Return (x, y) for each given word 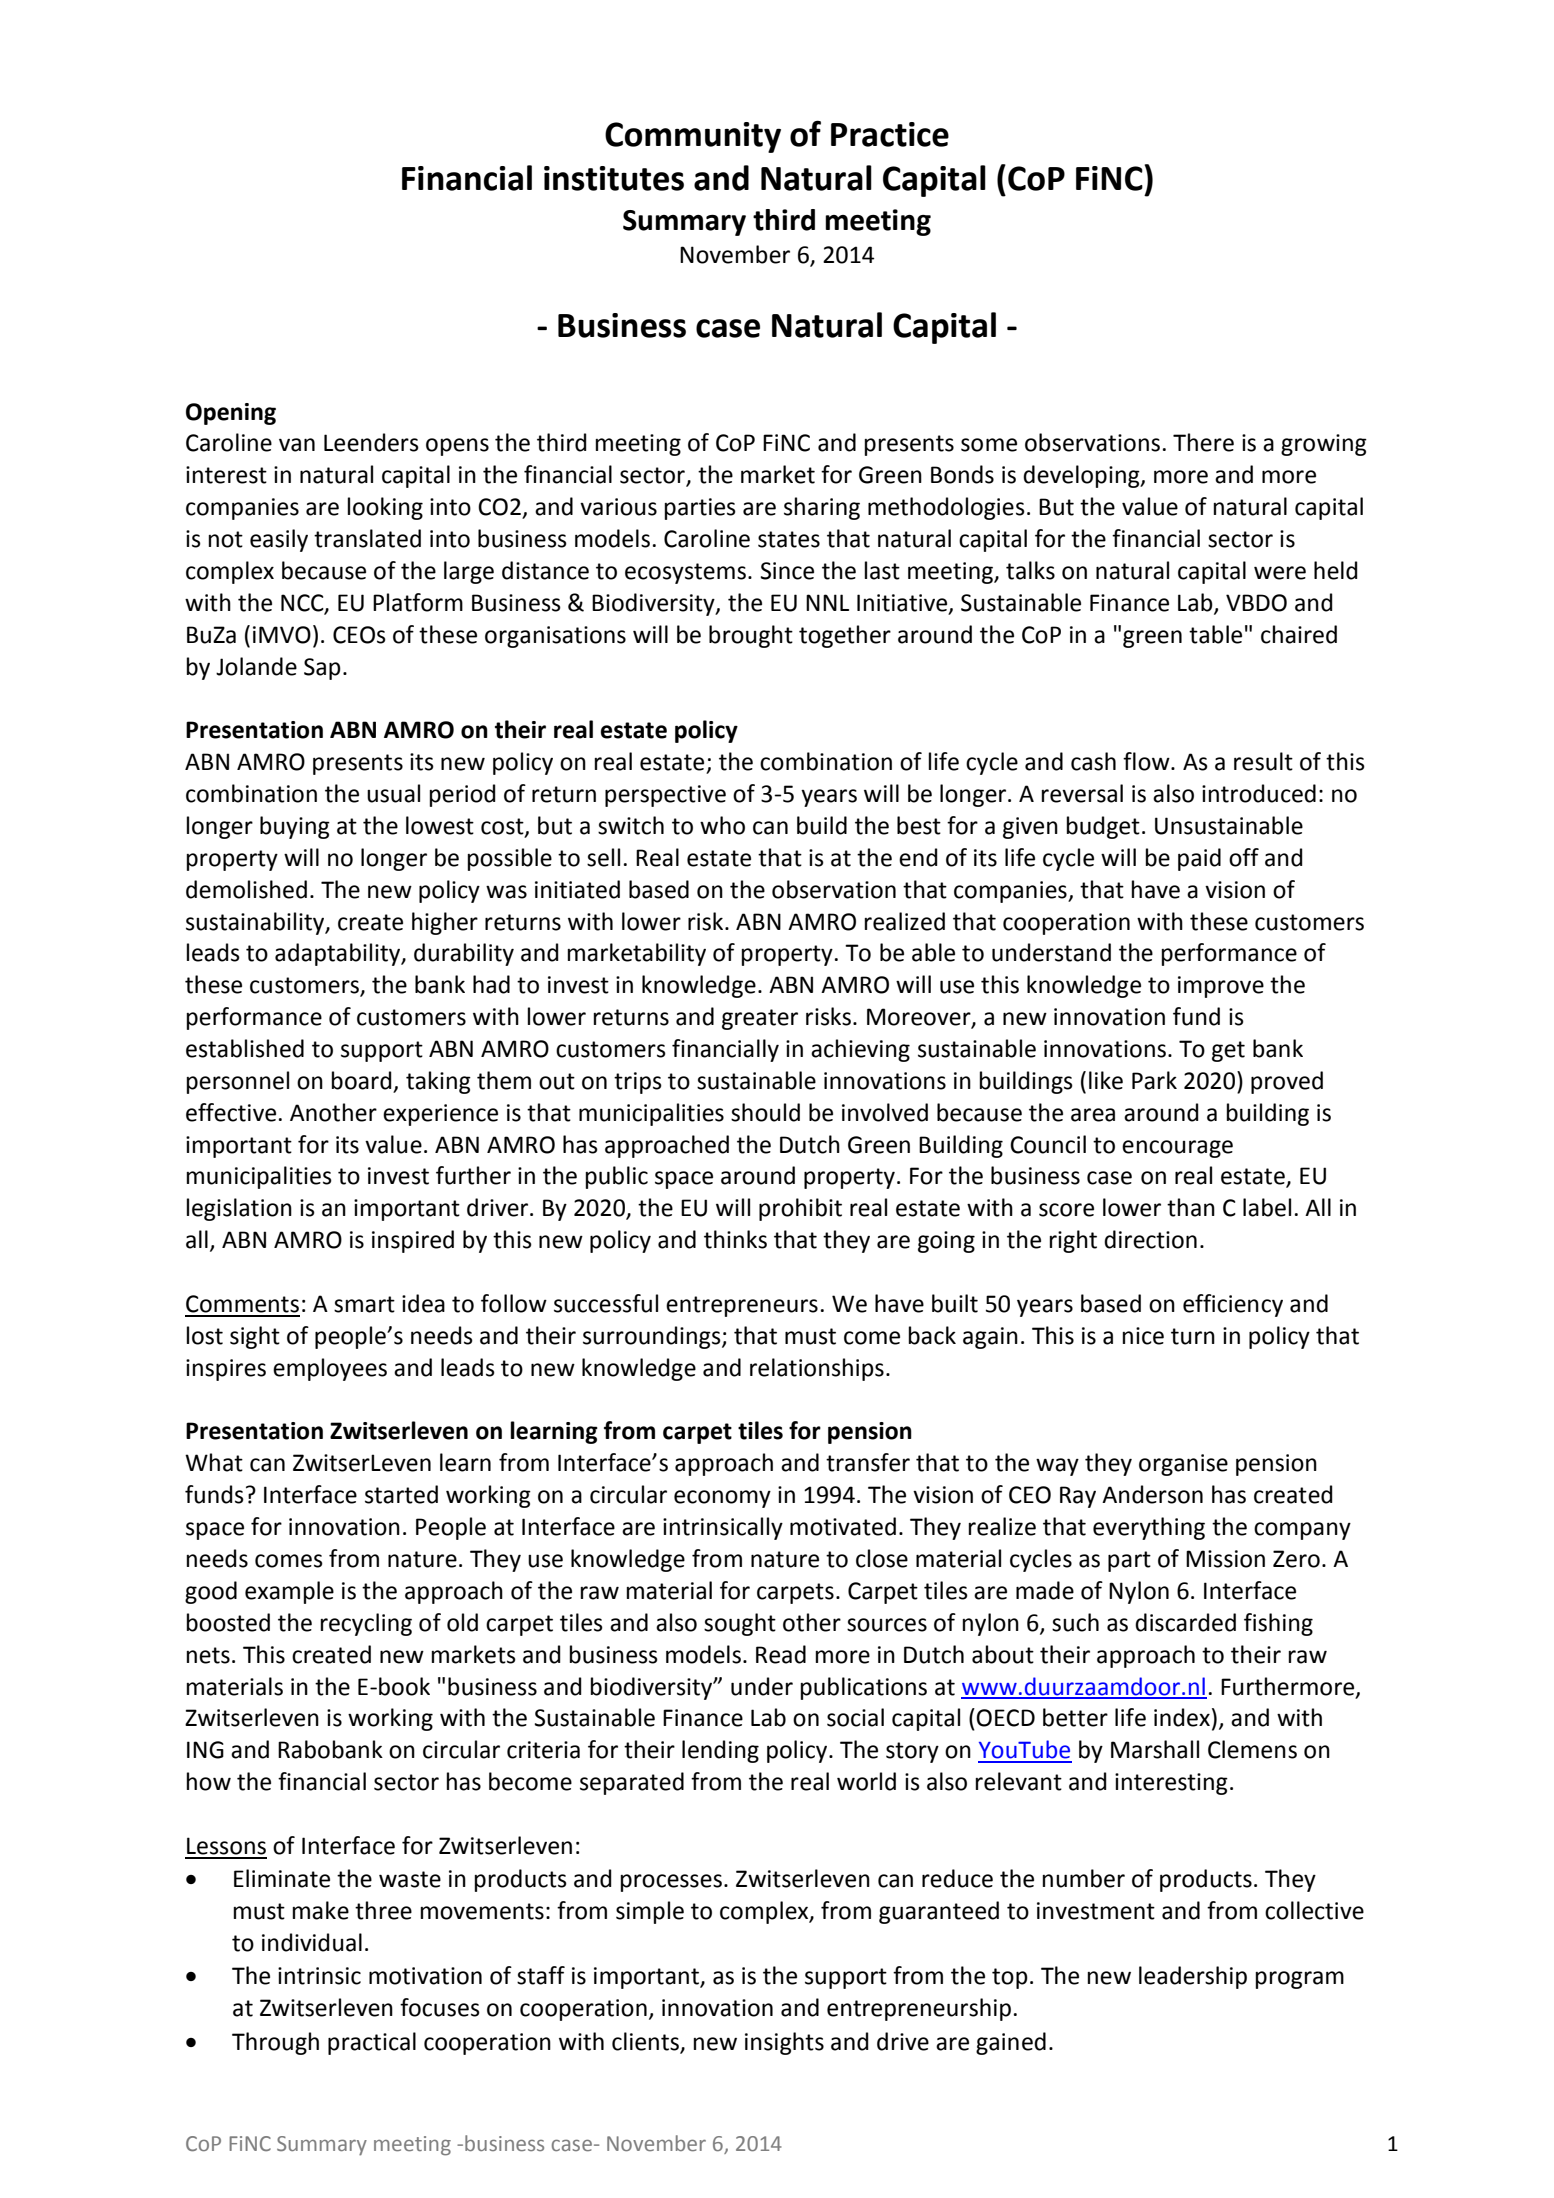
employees (330, 1369)
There (1203, 442)
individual (312, 1942)
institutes (614, 178)
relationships (817, 1369)
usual (393, 793)
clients (645, 2041)
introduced (1259, 793)
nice (1143, 1336)
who (722, 825)
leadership (1193, 1977)
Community (693, 137)
